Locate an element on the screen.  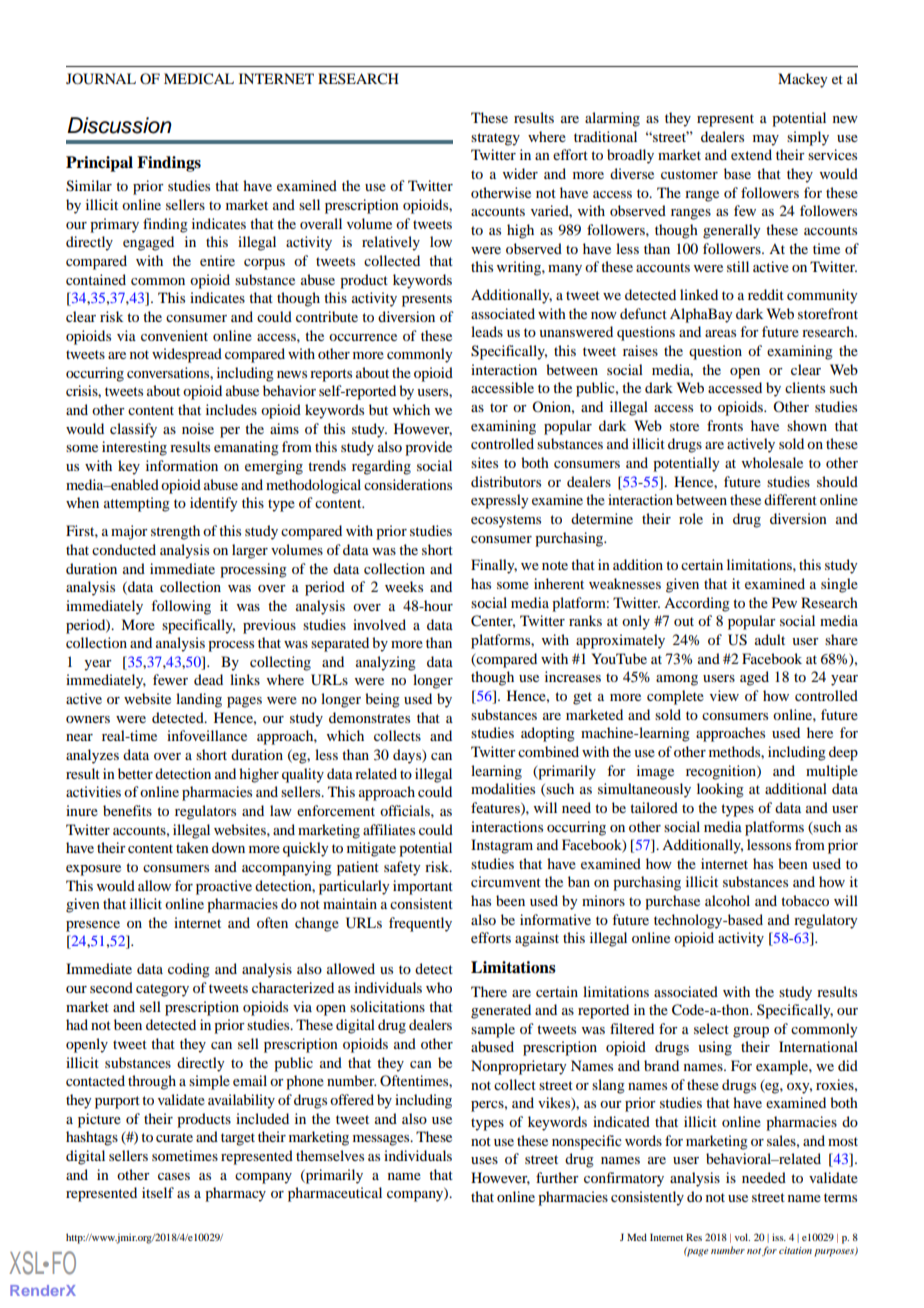
analyzing is located at coordinates (386, 663).
